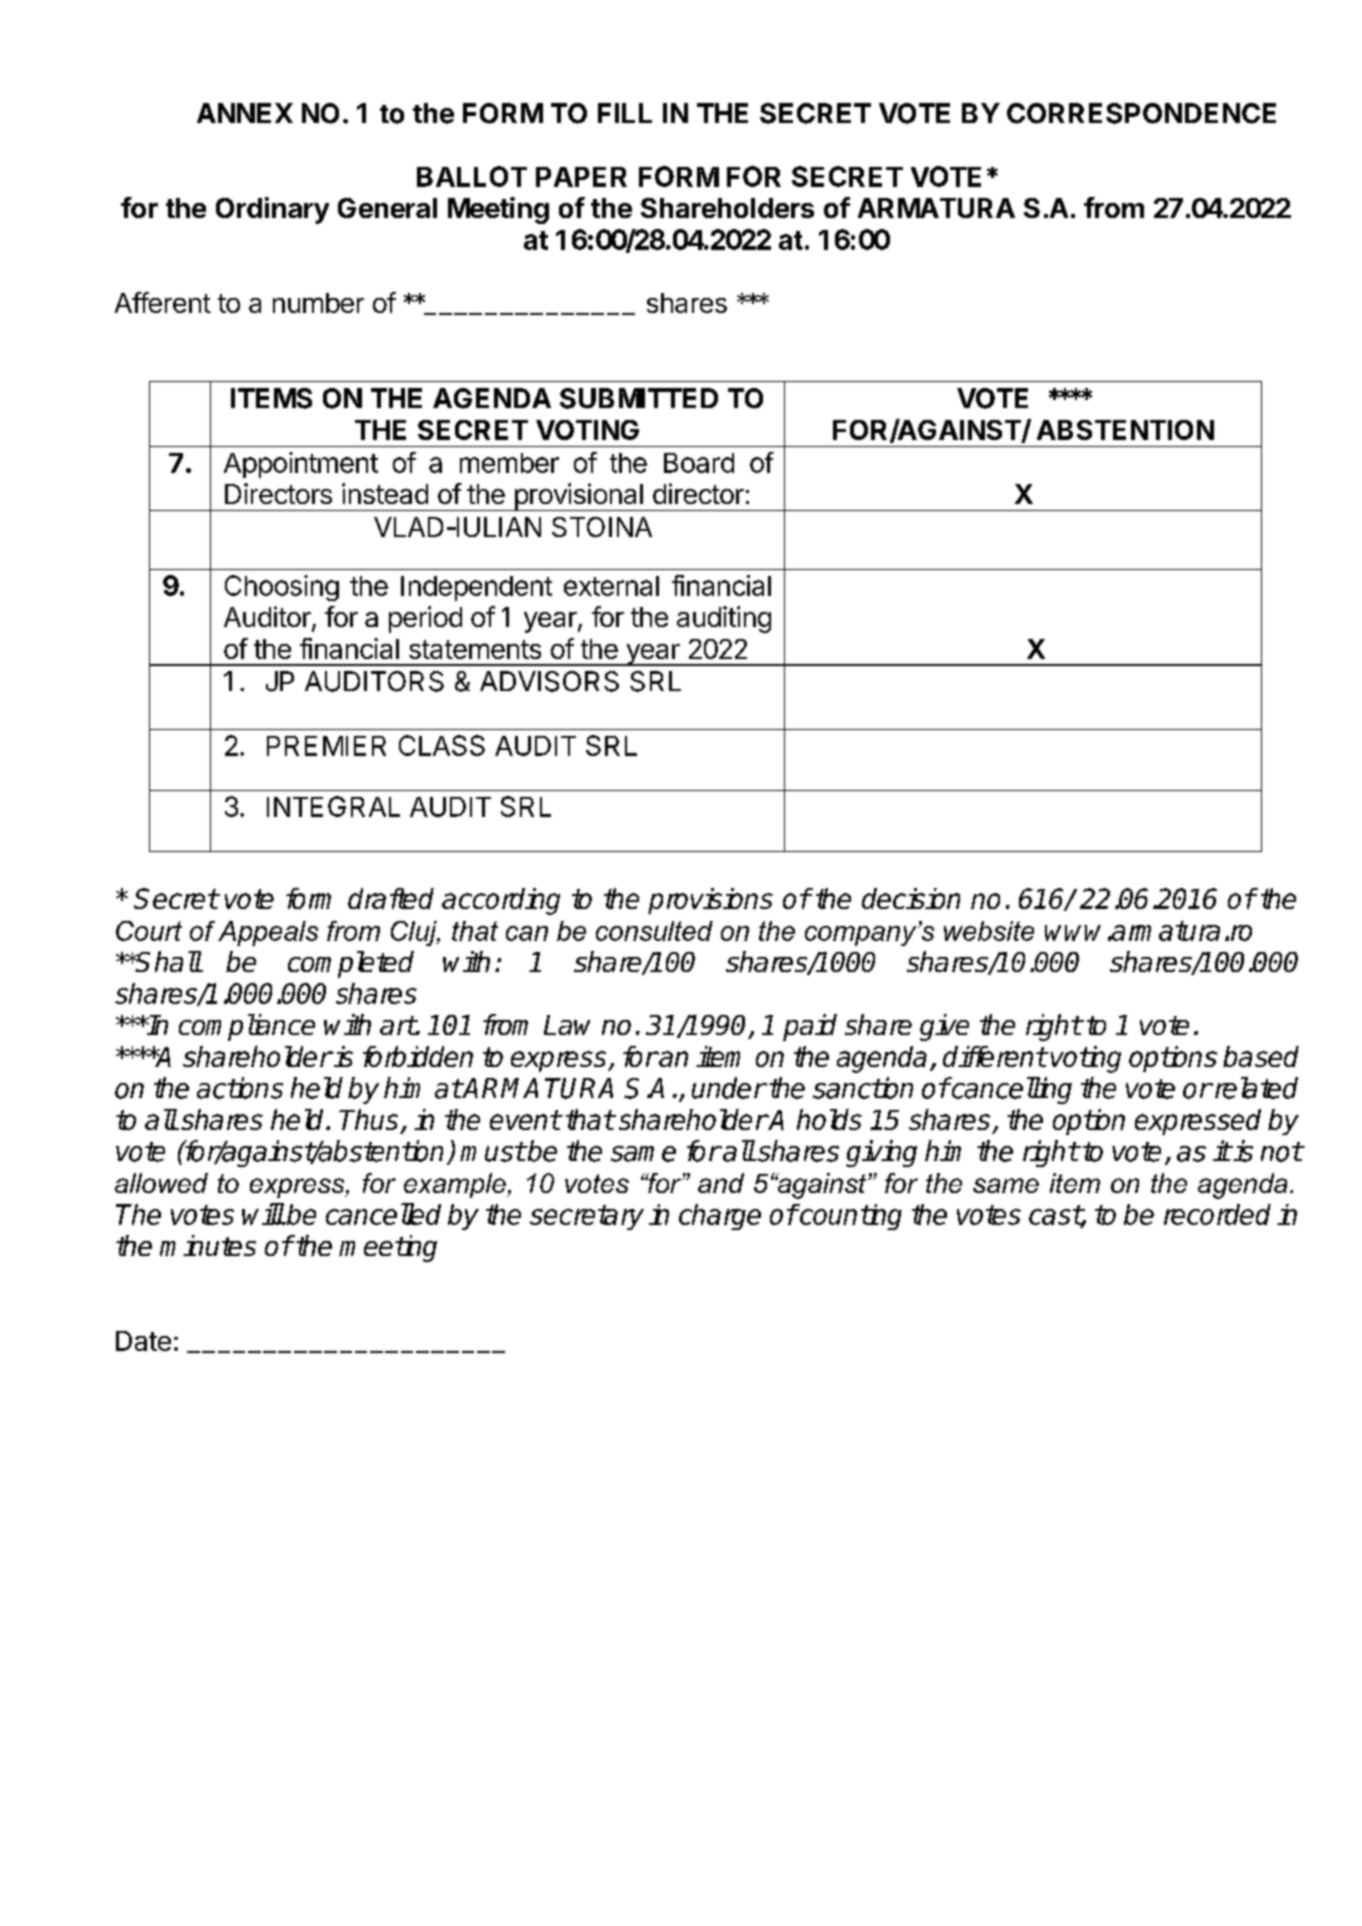 The width and height of the screenshot is (1362, 1926). Describe the element at coordinates (989, 931) in the screenshot. I see `website` at that location.
